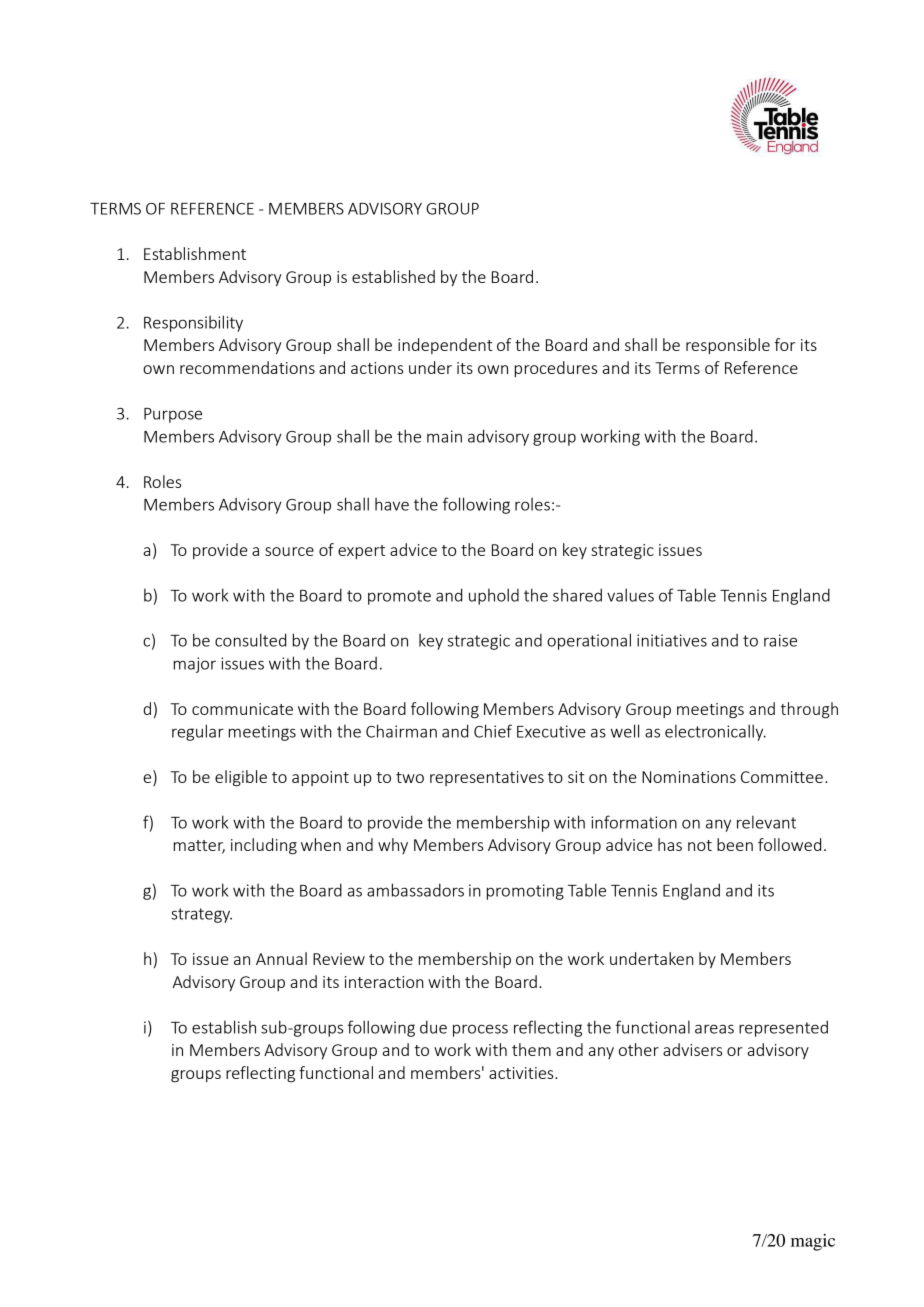 The height and width of the image is (1307, 924). Describe the element at coordinates (525, 892) in the image. I see `promoting` at that location.
